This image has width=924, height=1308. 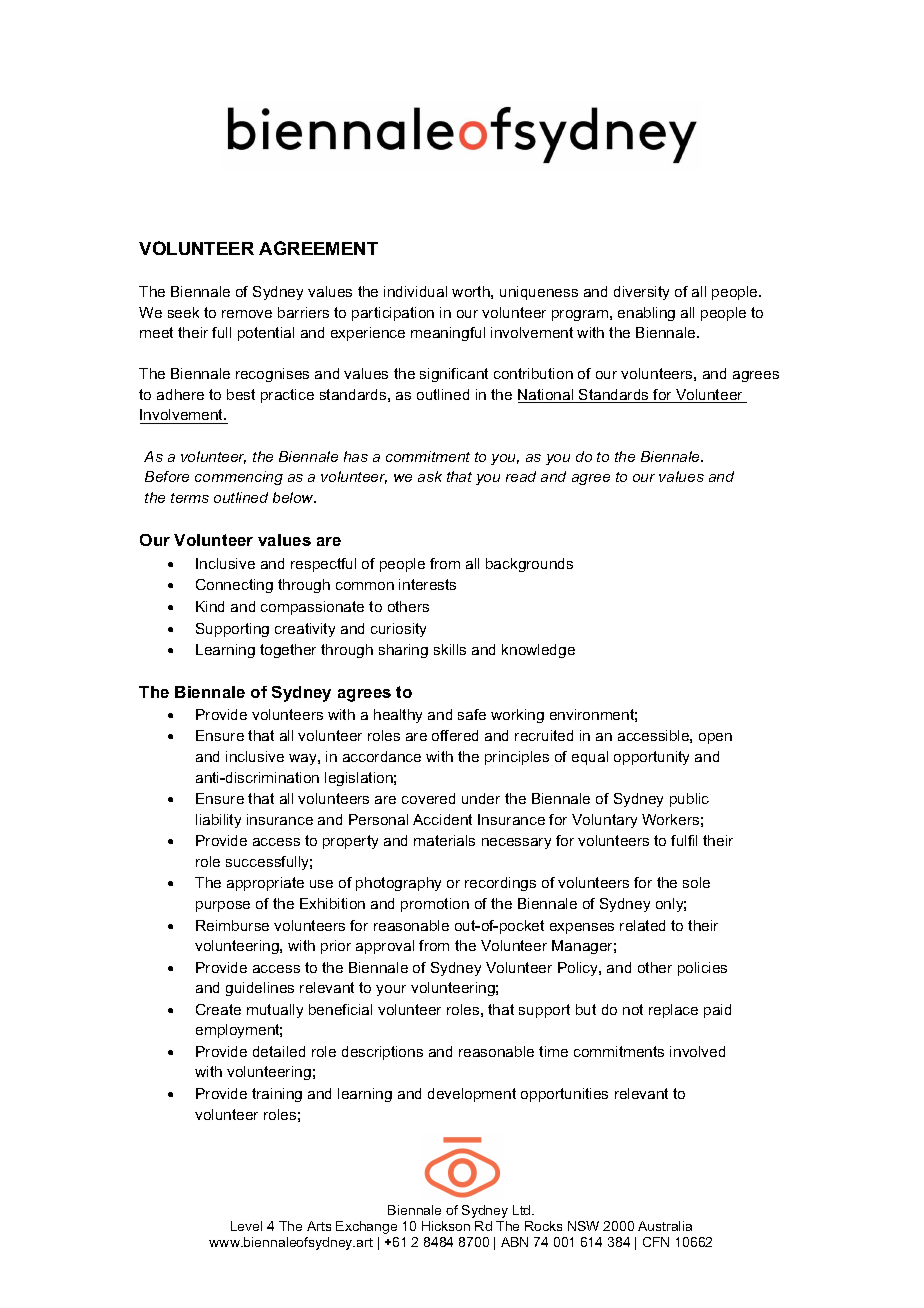 What do you see at coordinates (218, 821) in the image?
I see `liability` at bounding box center [218, 821].
